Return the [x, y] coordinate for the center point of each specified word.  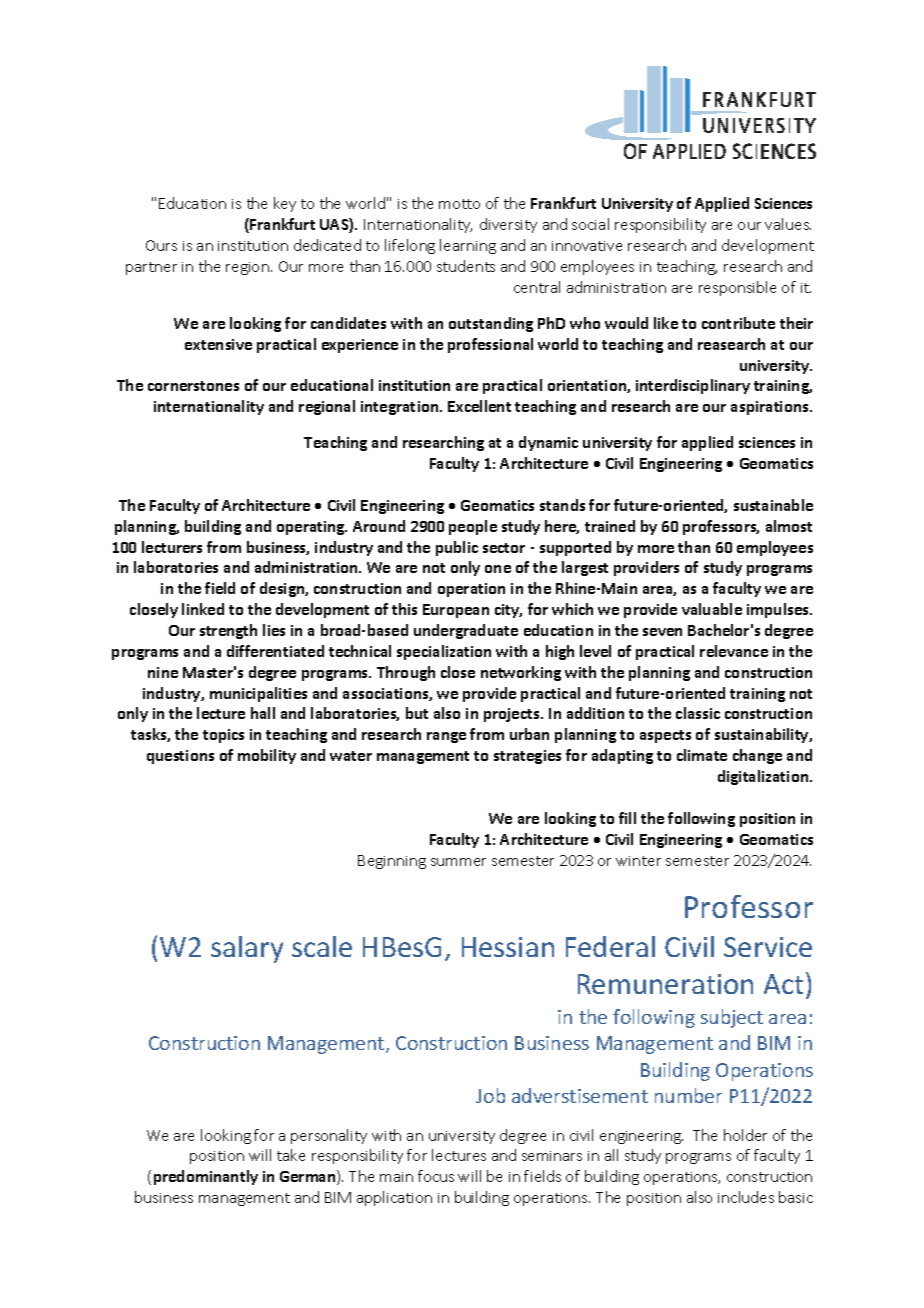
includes [746, 1197]
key [285, 204]
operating [312, 528]
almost [789, 526]
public [457, 548]
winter [638, 861]
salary [247, 949]
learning [468, 246]
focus [436, 1176]
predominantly [206, 1177]
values [788, 224]
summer [458, 862]
